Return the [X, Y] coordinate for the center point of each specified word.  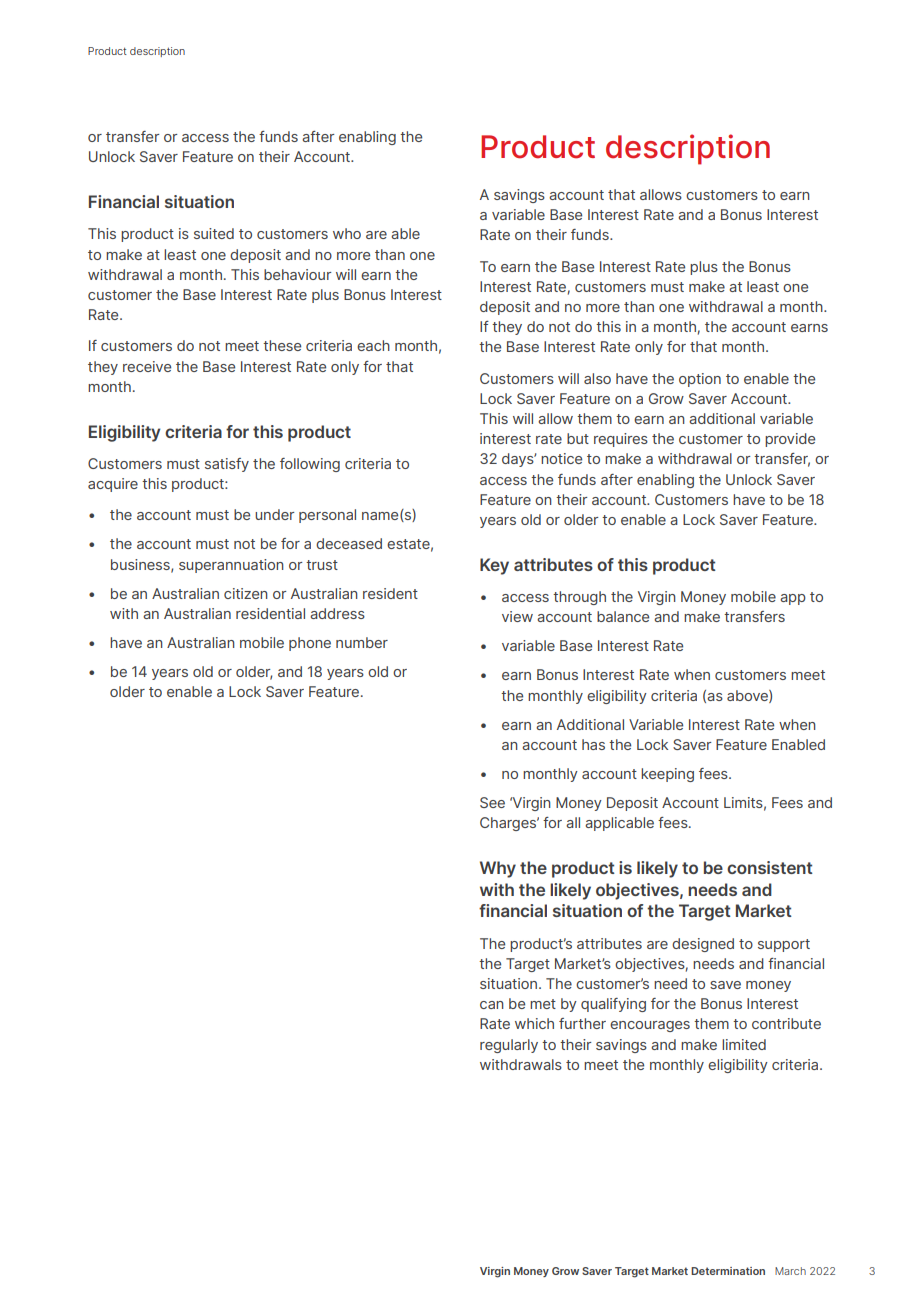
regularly [509, 1046]
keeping [667, 775]
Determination [728, 1271]
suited [214, 233]
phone [310, 644]
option [700, 380]
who [347, 233]
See [492, 802]
